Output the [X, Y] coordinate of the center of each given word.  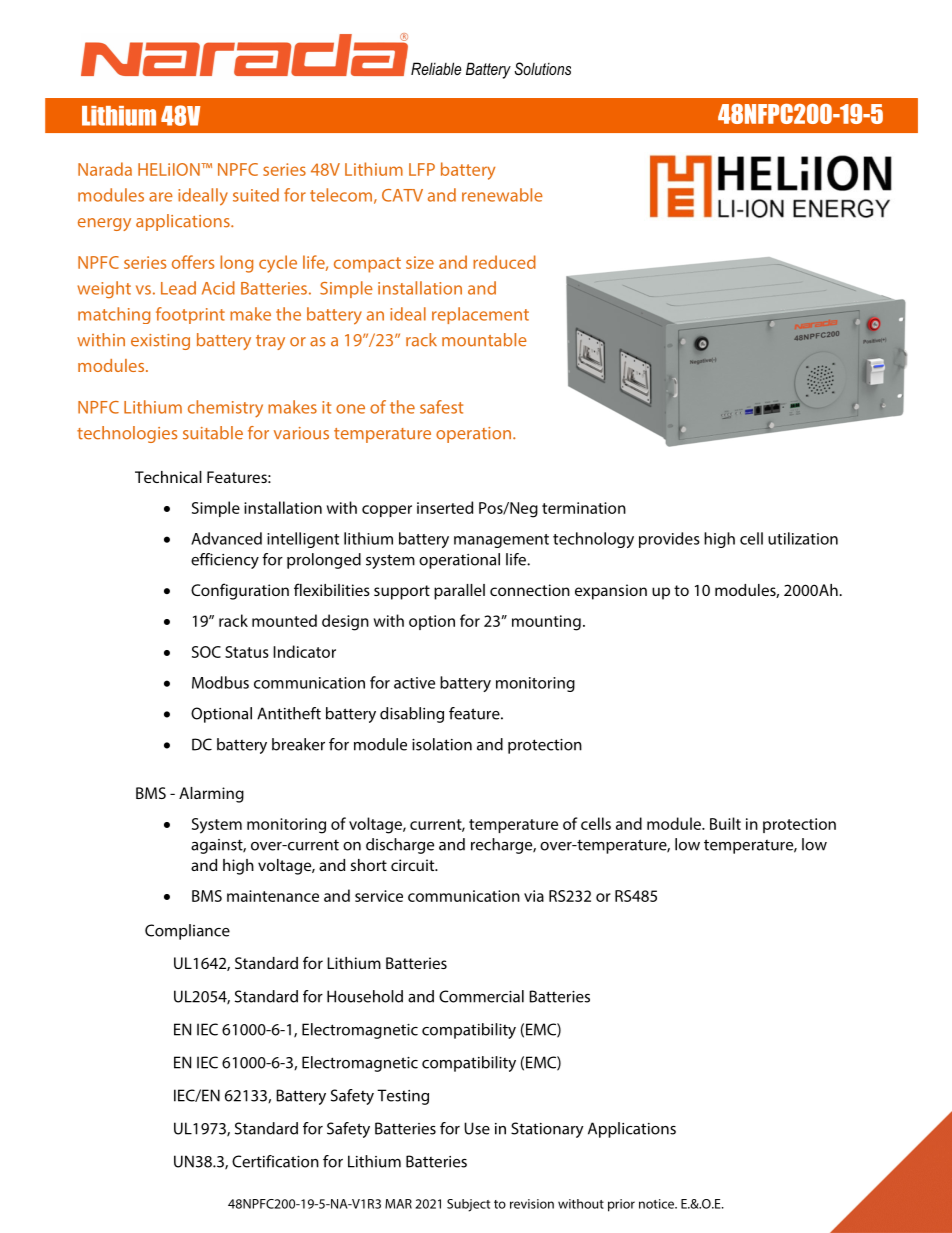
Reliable [436, 68]
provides [669, 540]
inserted [445, 507]
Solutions [542, 68]
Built [725, 823]
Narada [105, 169]
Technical [168, 477]
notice [657, 1204]
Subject [468, 1205]
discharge [400, 846]
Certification [275, 1161]
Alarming [211, 795]
